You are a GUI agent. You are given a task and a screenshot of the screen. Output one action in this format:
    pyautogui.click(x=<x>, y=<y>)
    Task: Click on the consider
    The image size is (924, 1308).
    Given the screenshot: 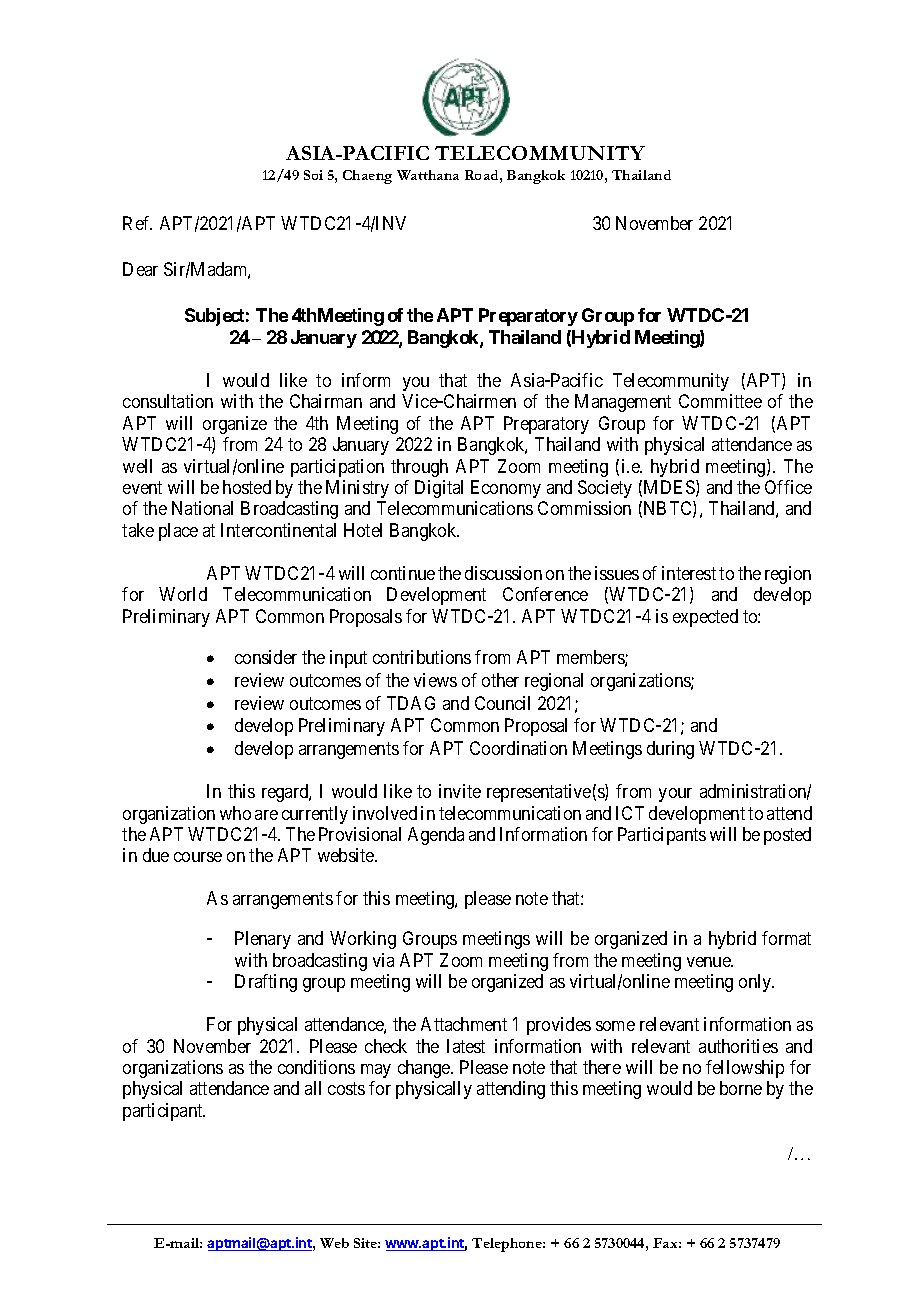 What is the action you would take?
    pyautogui.click(x=266, y=657)
